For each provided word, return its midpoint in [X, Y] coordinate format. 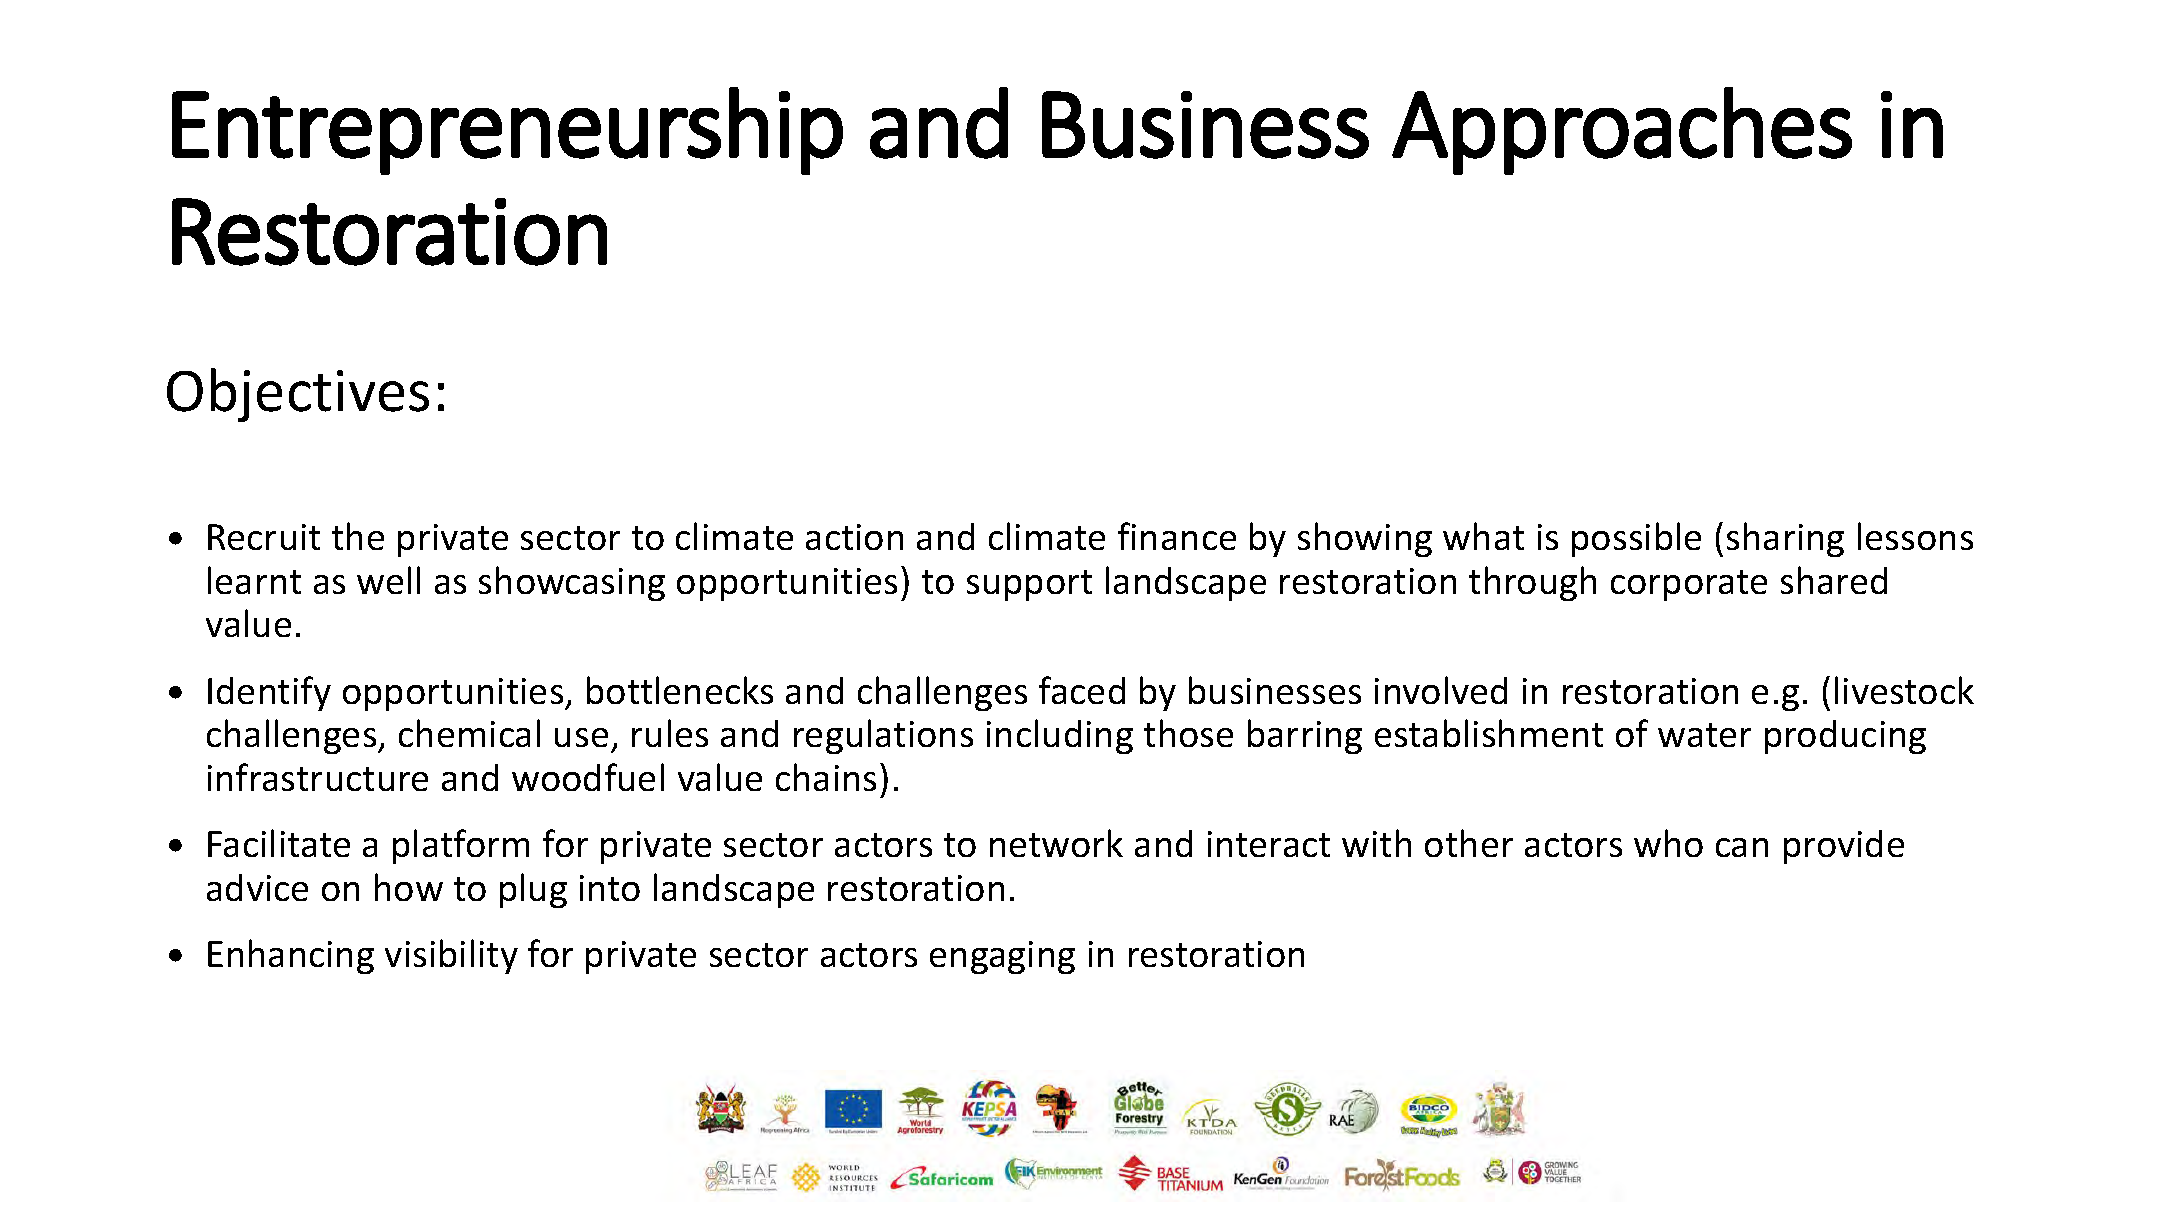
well [388, 580]
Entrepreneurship [507, 131]
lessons [1915, 536]
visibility [451, 956]
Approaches [1622, 131]
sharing [1785, 539]
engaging [1002, 957]
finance [1177, 536]
